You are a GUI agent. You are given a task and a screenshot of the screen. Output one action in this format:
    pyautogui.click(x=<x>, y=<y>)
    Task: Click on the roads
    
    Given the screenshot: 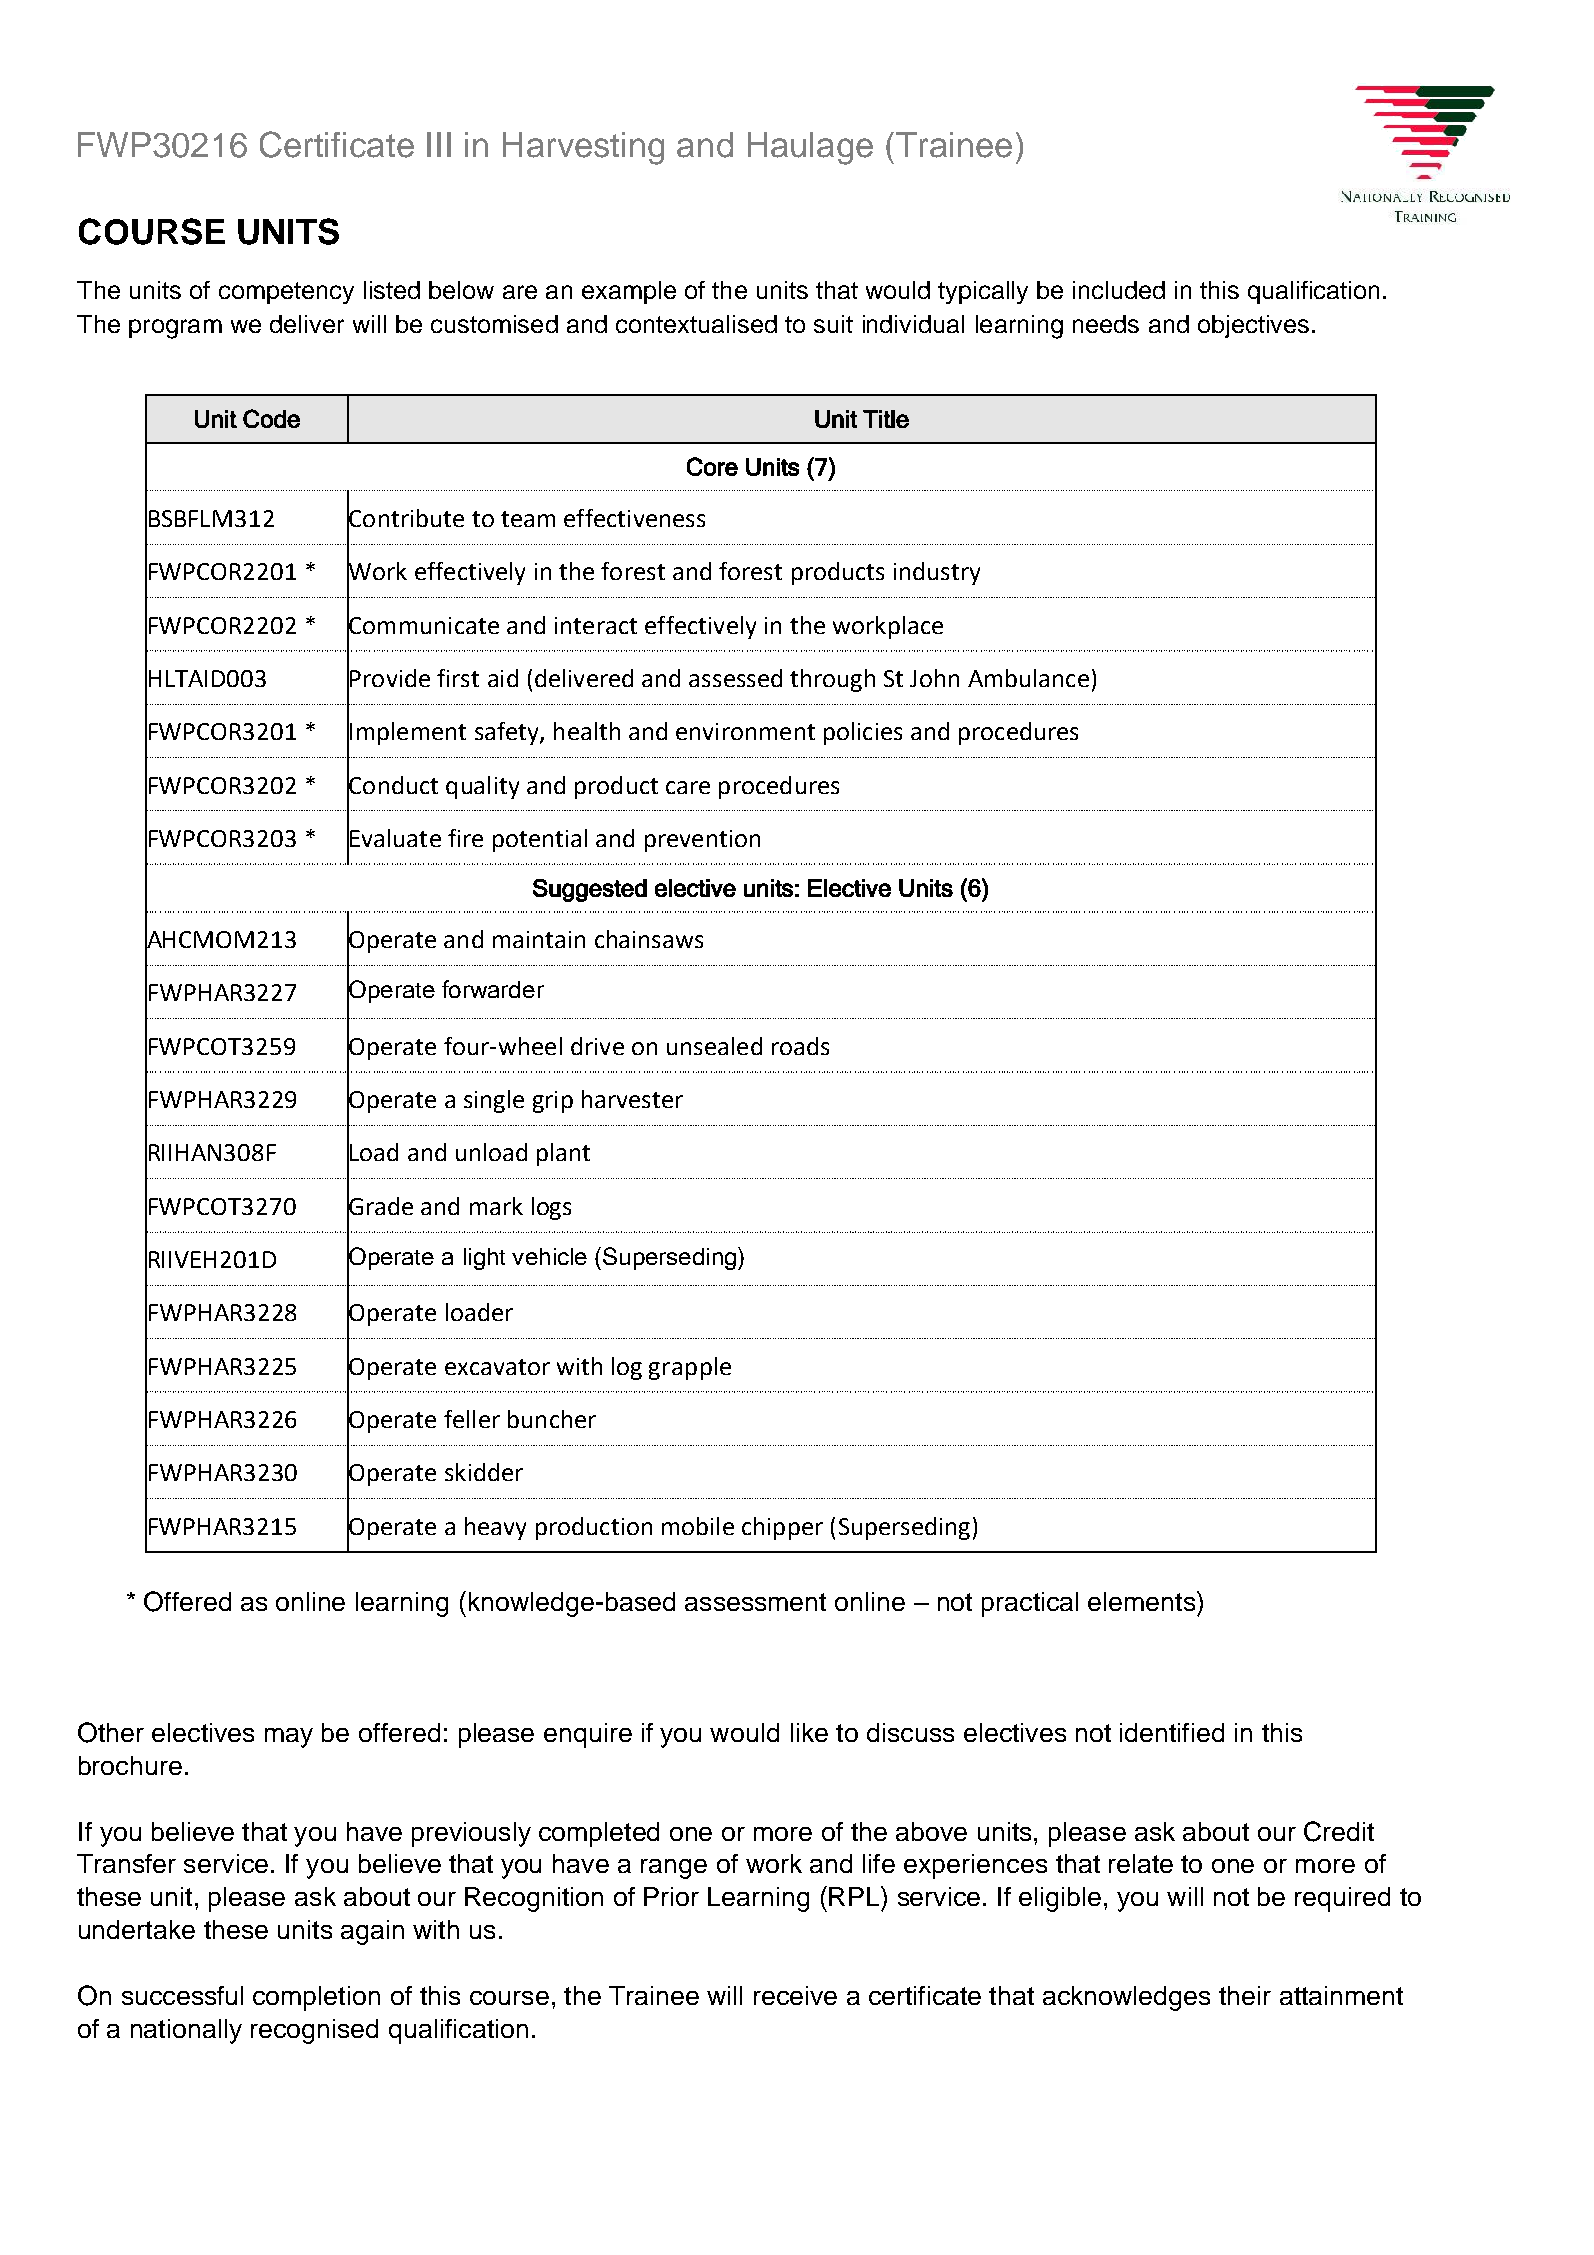 What is the action you would take?
    pyautogui.click(x=800, y=1046)
